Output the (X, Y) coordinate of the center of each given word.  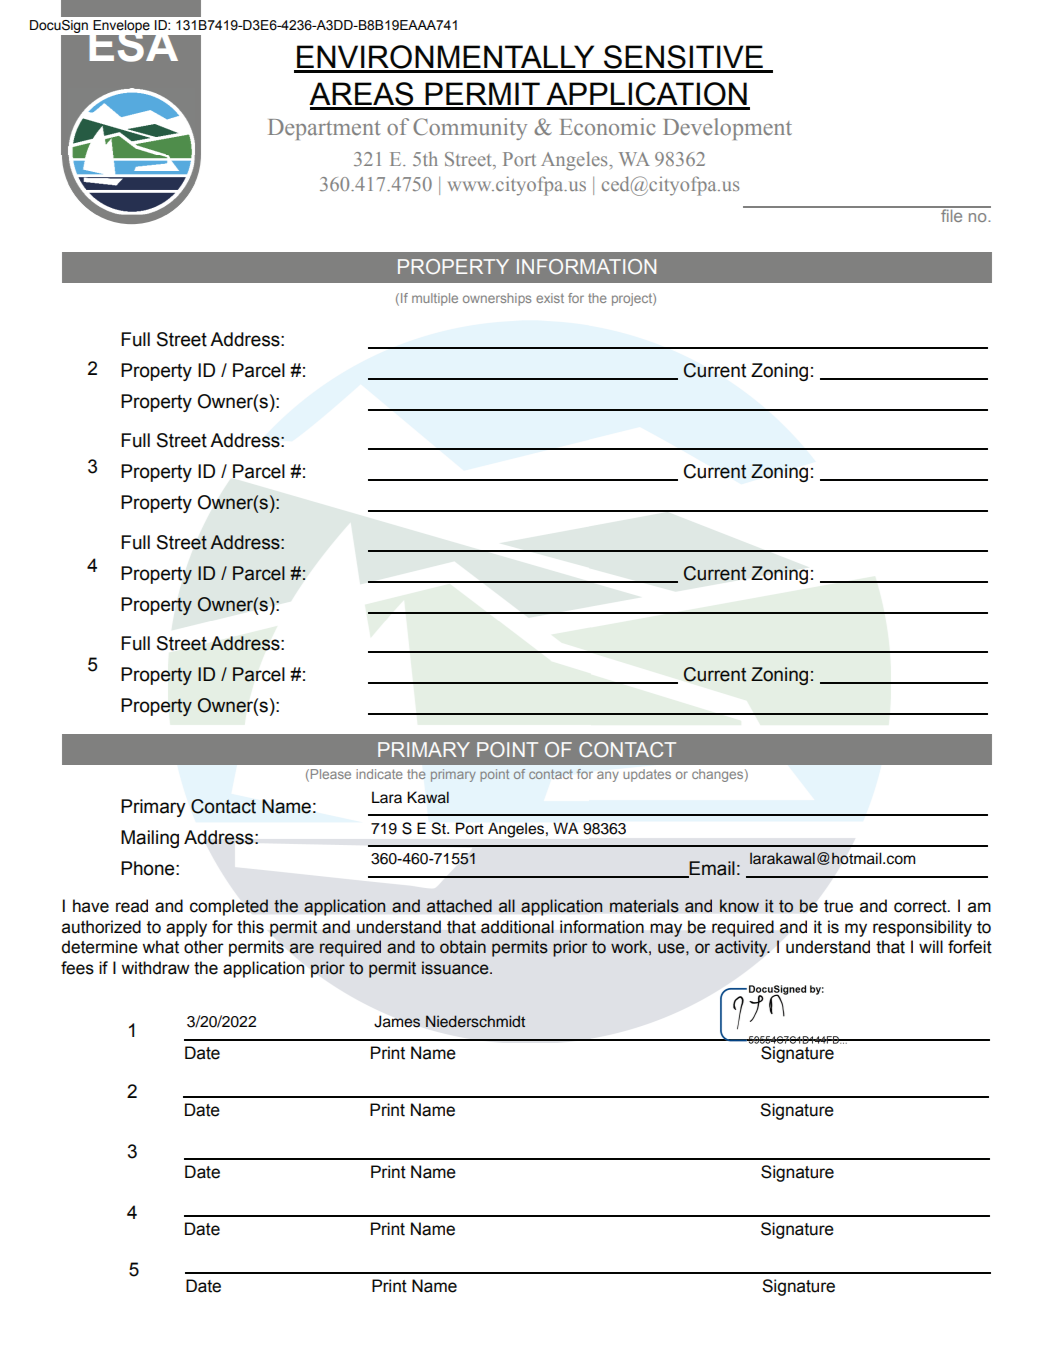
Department (324, 129)
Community (470, 129)
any (608, 776)
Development (727, 129)
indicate (379, 774)
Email (711, 869)
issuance (456, 968)
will (931, 946)
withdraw (155, 968)
